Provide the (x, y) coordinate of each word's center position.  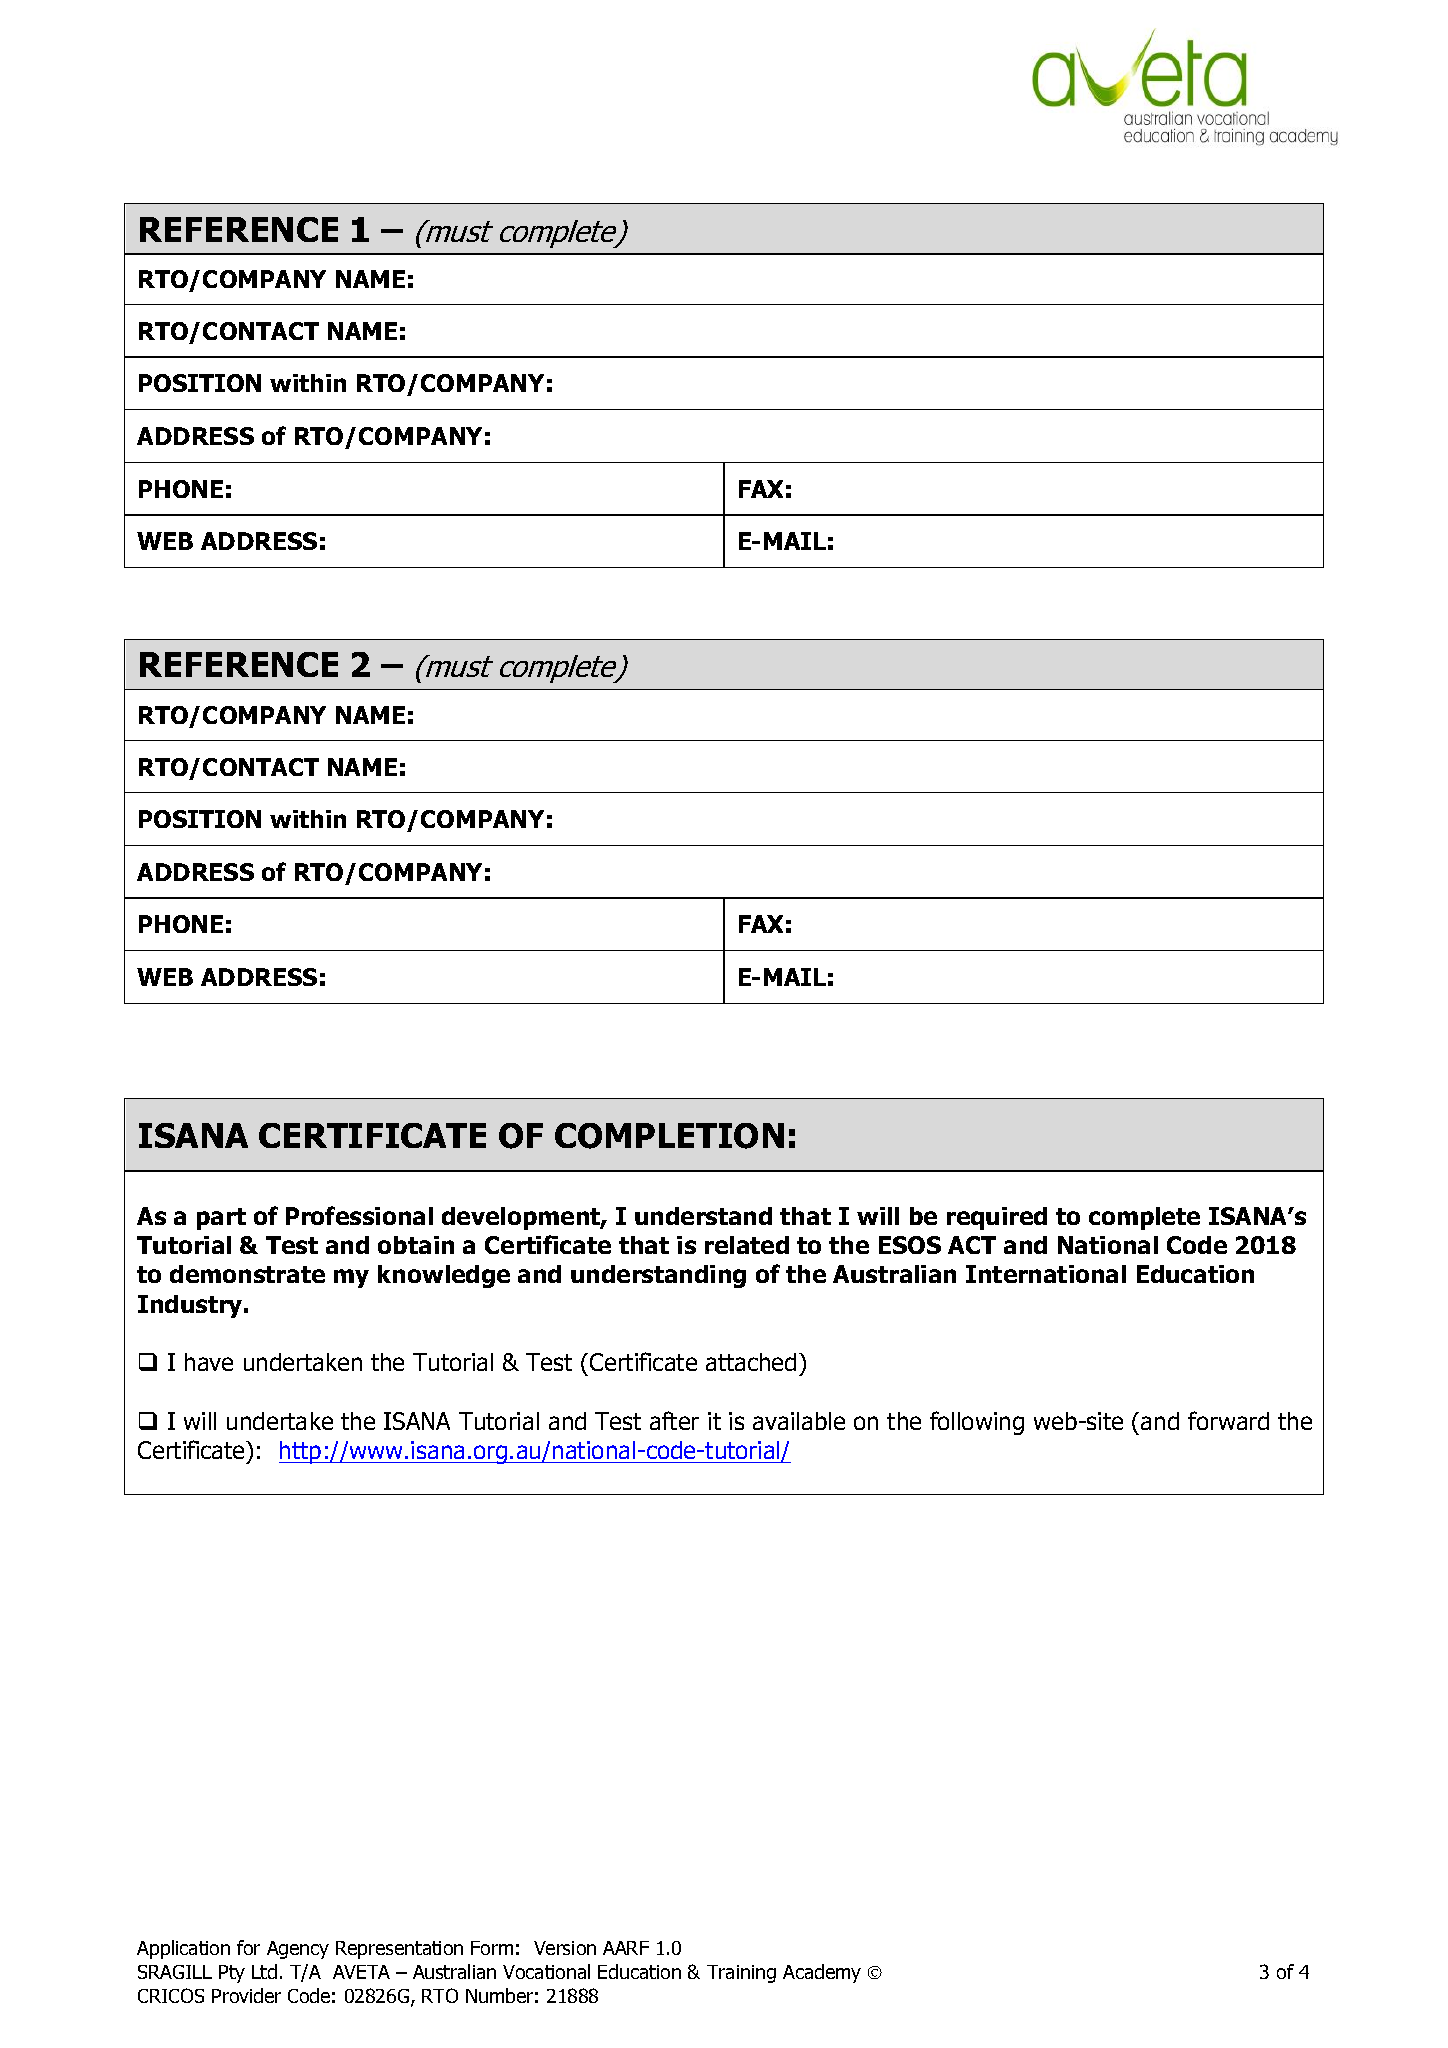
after (674, 1420)
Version (565, 1948)
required (997, 1218)
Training (741, 1974)
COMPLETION (669, 1136)
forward (1228, 1420)
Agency (298, 1950)
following (977, 1423)
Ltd (264, 1971)
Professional (359, 1215)
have (209, 1362)
